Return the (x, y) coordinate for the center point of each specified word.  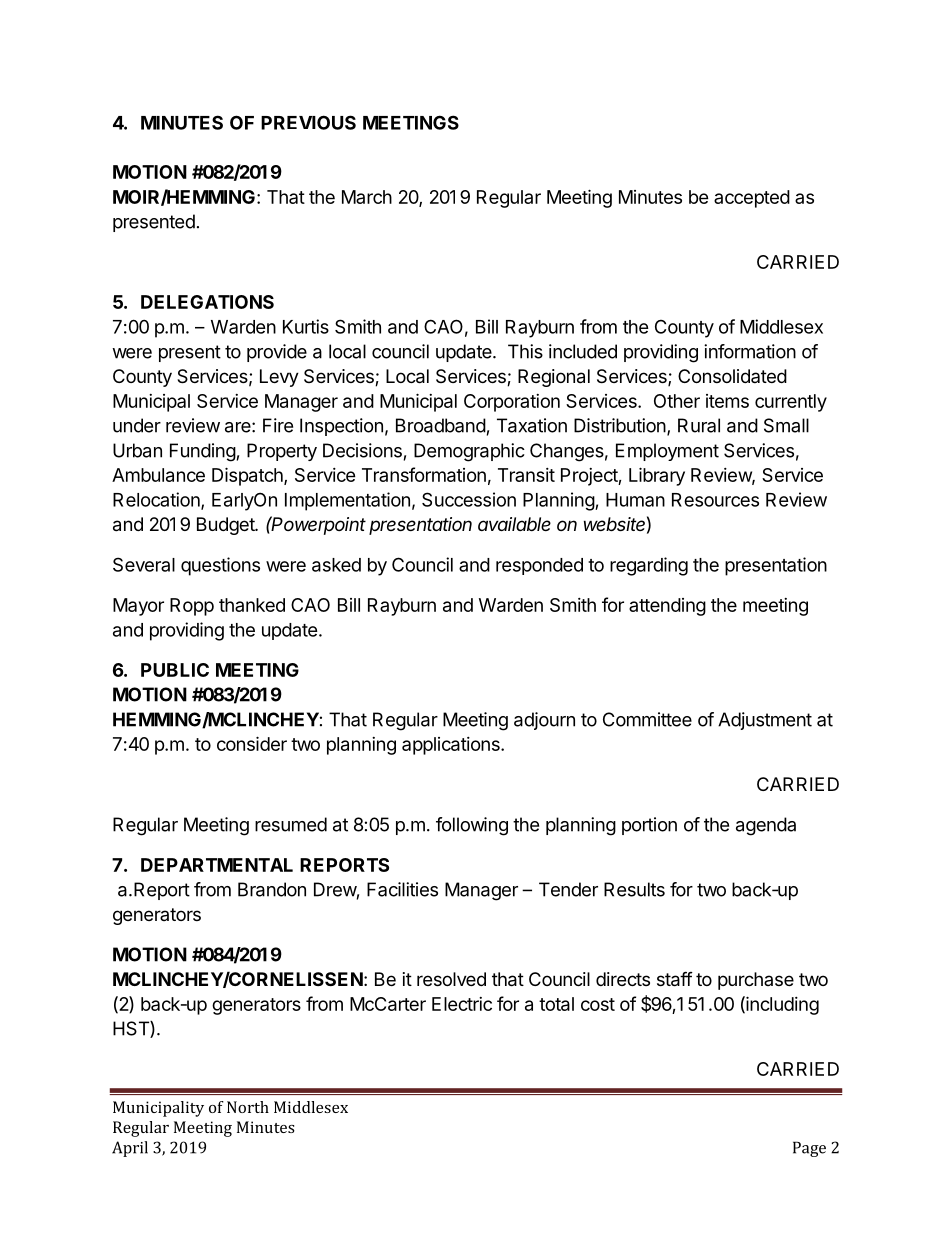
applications (452, 746)
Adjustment (765, 721)
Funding (203, 452)
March (367, 197)
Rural (699, 425)
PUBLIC (175, 670)
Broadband (441, 425)
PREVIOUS (308, 122)
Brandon (272, 889)
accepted (752, 199)
